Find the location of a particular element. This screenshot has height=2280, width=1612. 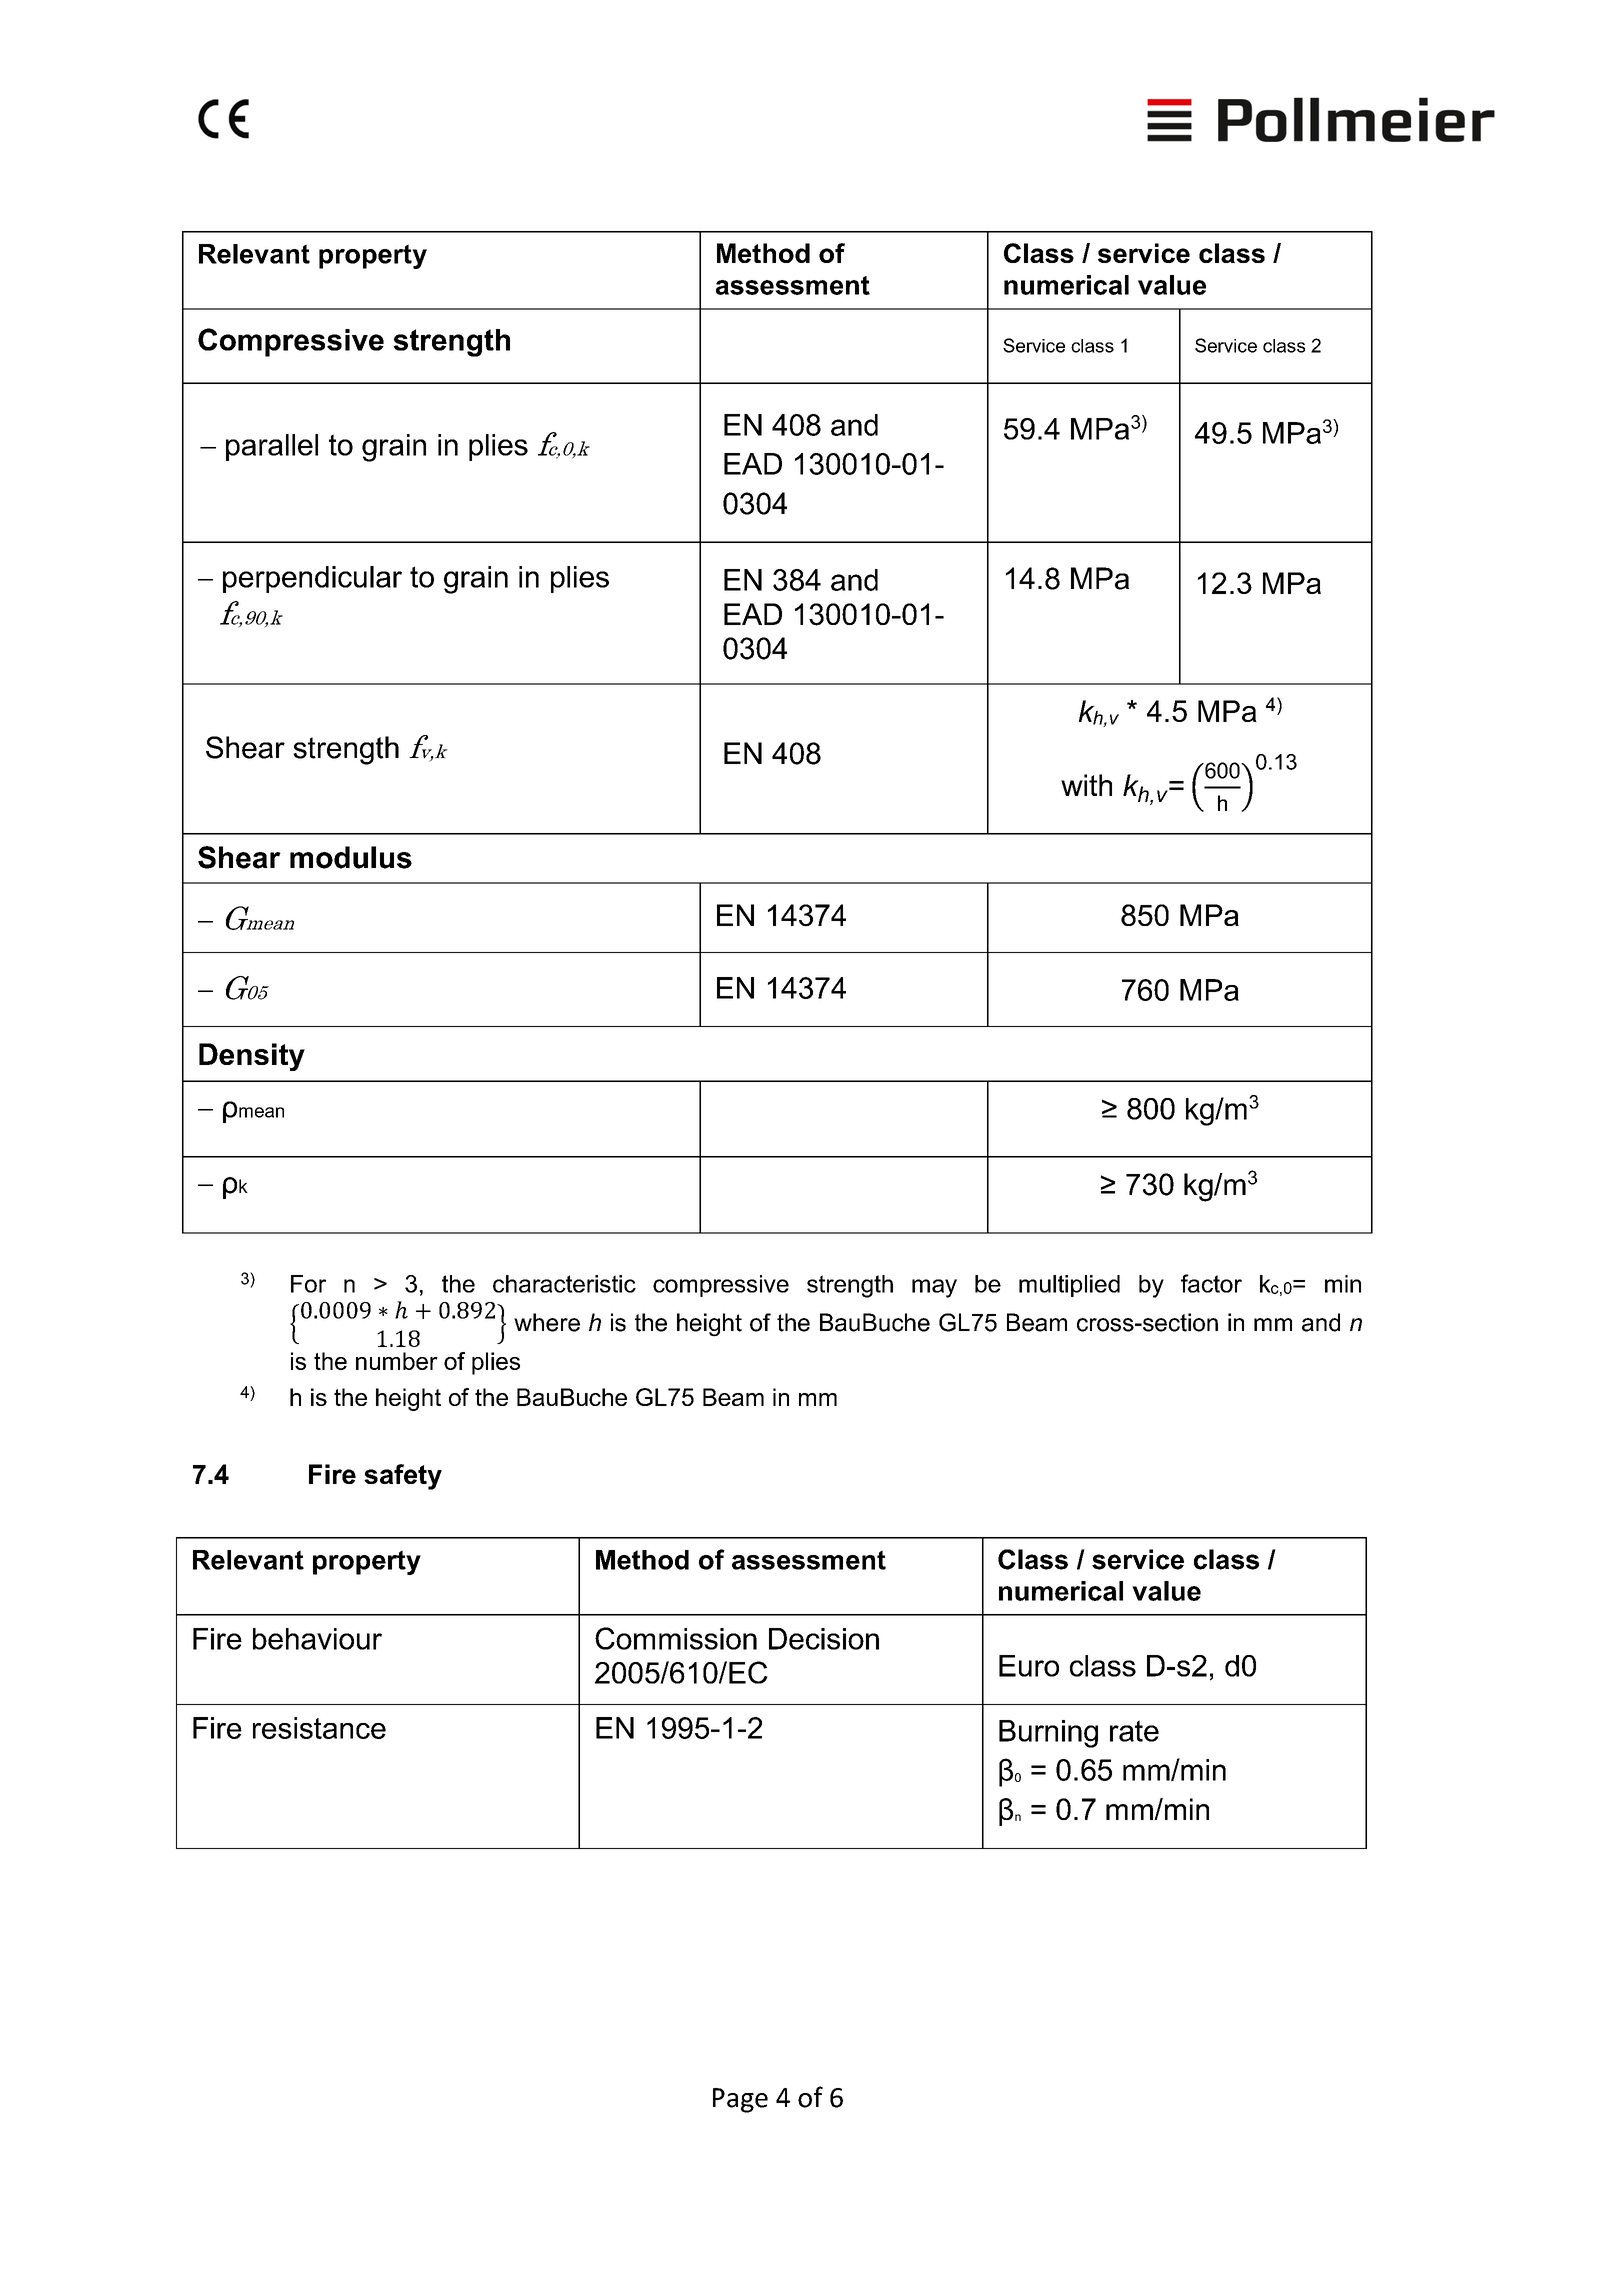

characteristic is located at coordinates (564, 1284).
